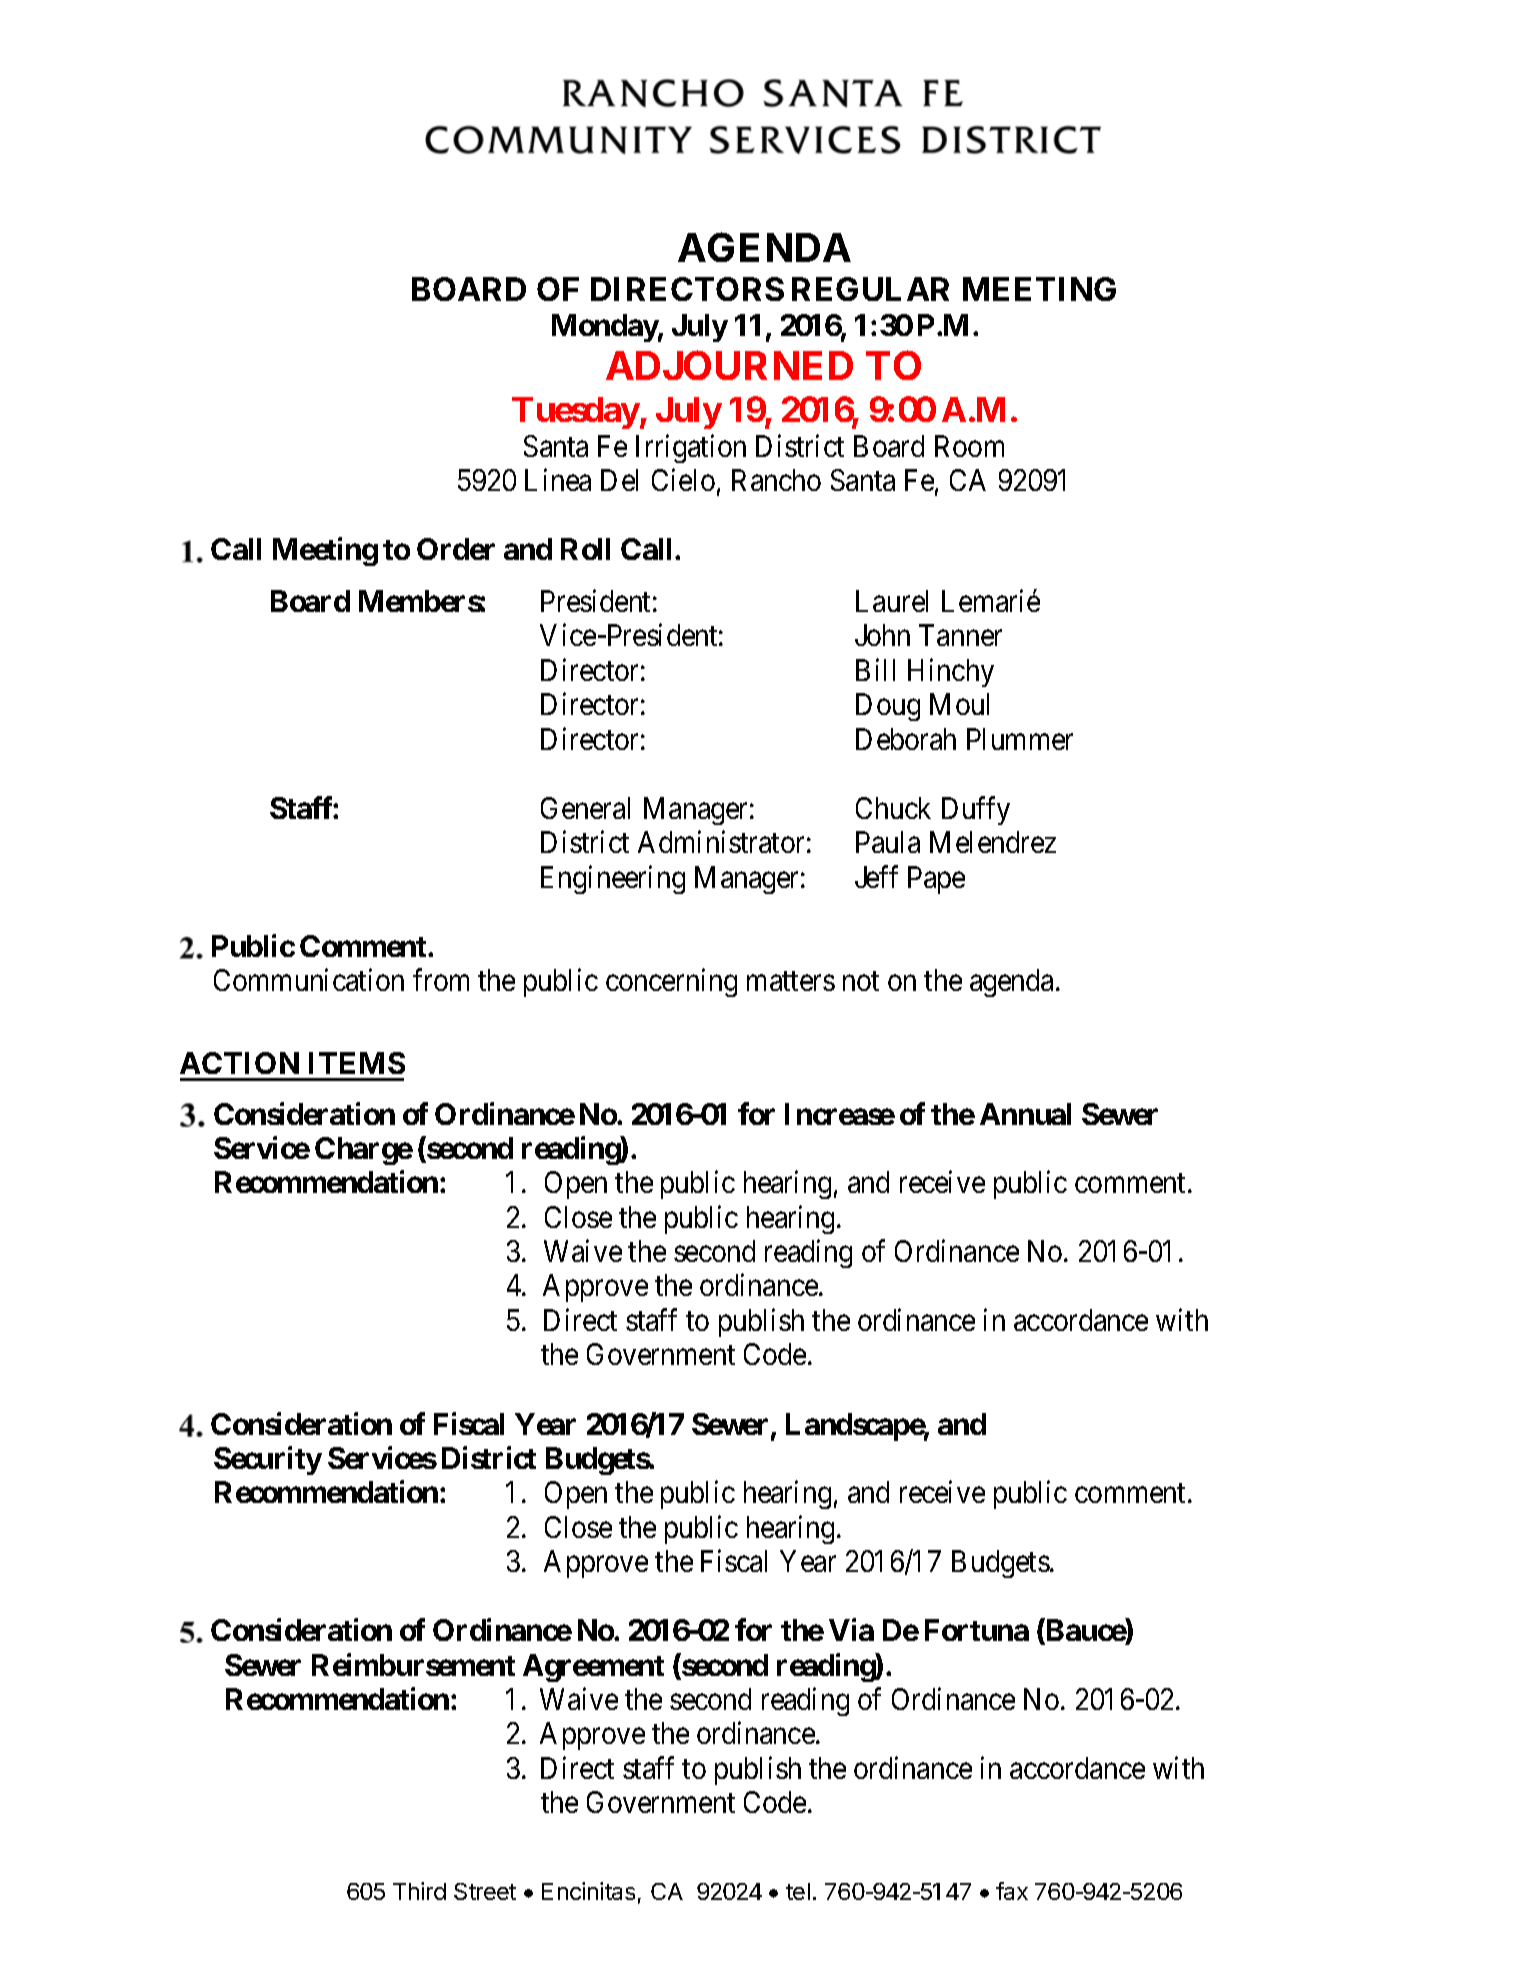 Image resolution: width=1529 pixels, height=1978 pixels. What do you see at coordinates (870, 289) in the screenshot?
I see `REGULAR` at bounding box center [870, 289].
